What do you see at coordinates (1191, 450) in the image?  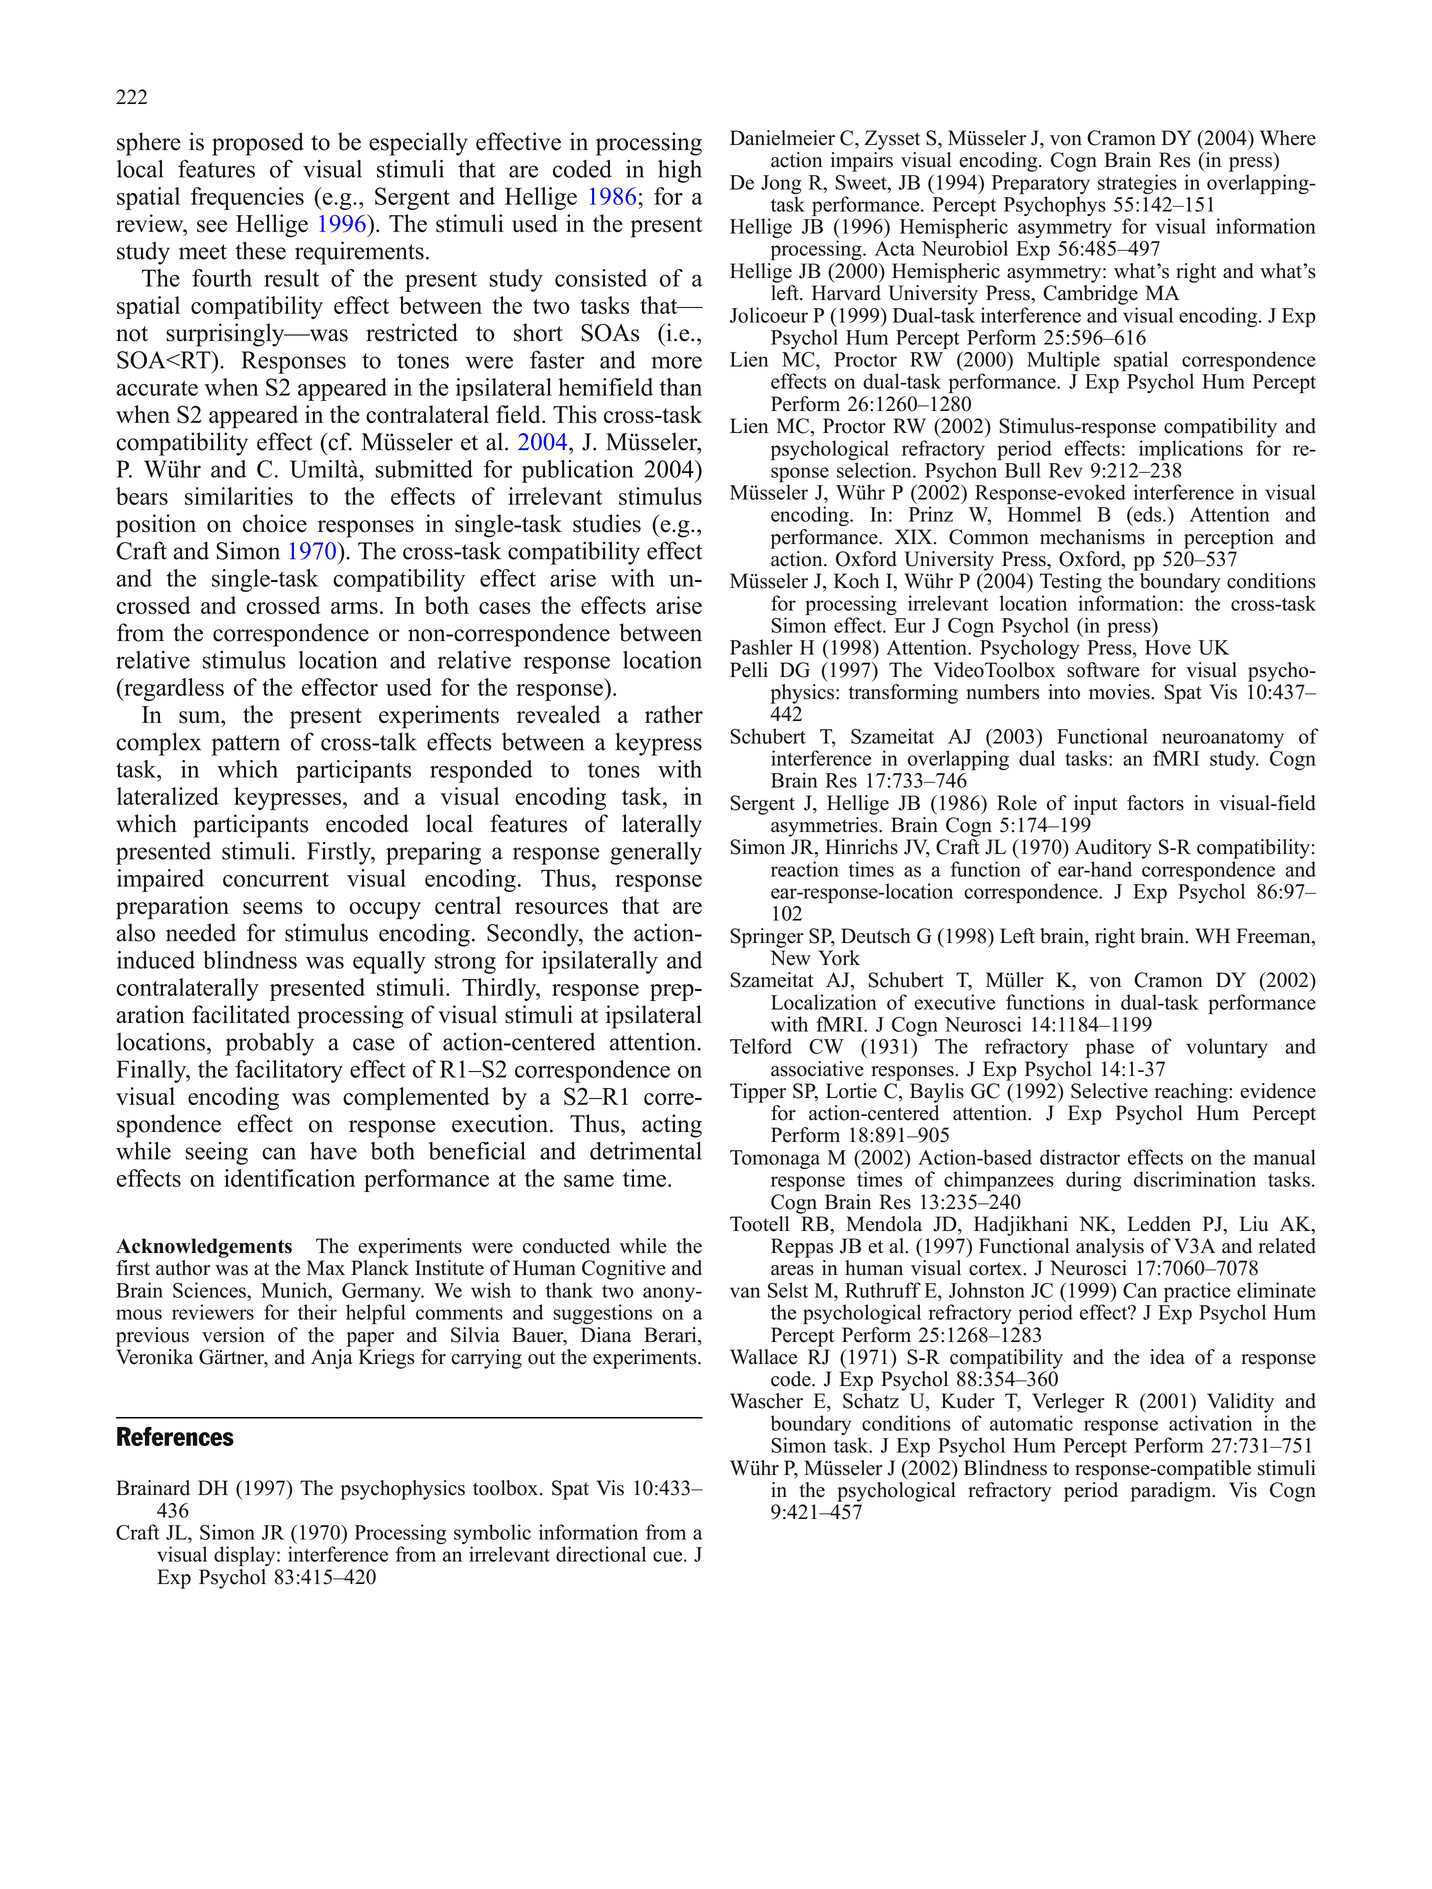 I see `implications` at bounding box center [1191, 450].
